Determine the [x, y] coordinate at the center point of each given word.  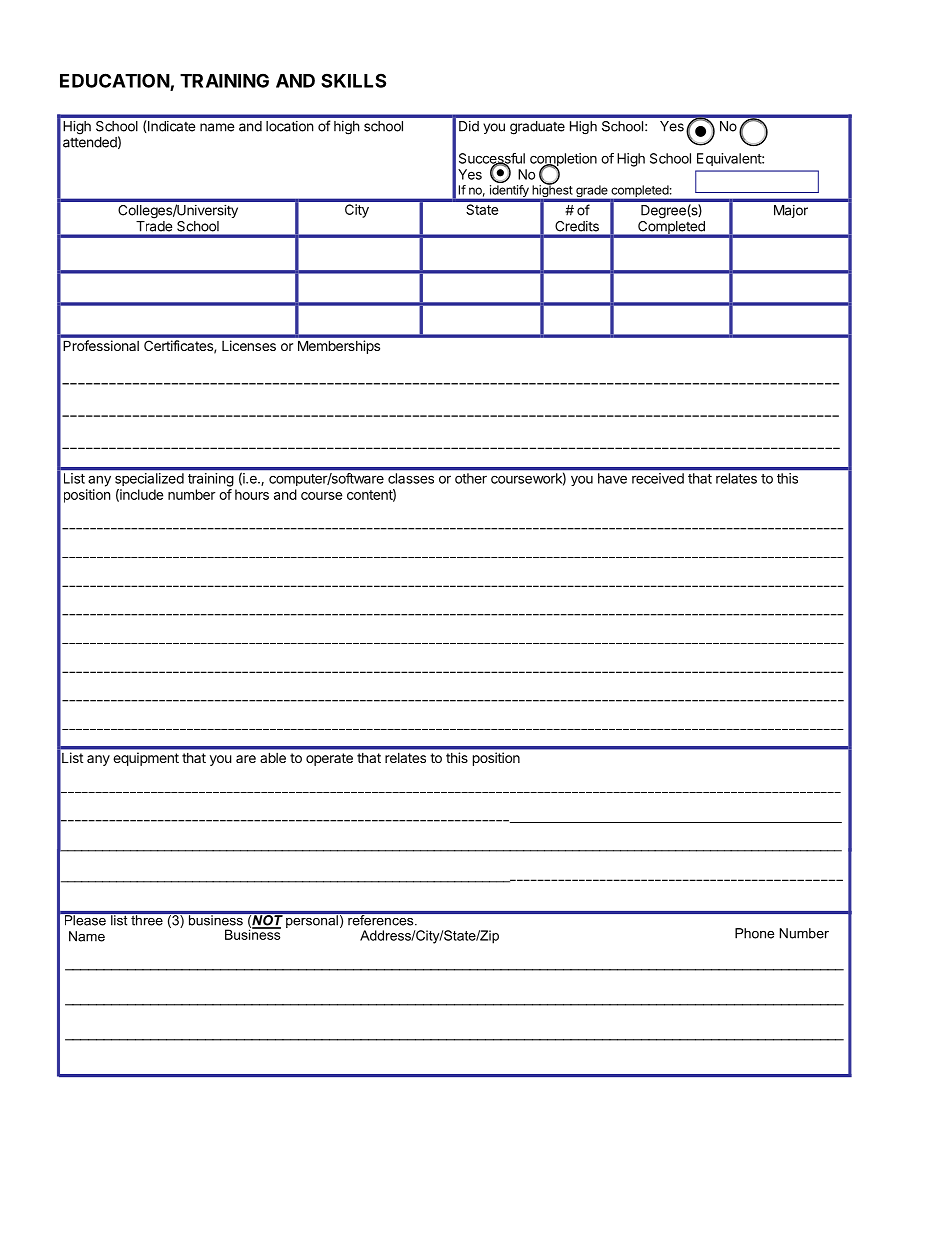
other [471, 478]
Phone [754, 933]
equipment [146, 759]
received [658, 478]
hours [252, 494]
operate [329, 759]
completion [563, 161]
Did [469, 126]
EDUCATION [115, 81]
